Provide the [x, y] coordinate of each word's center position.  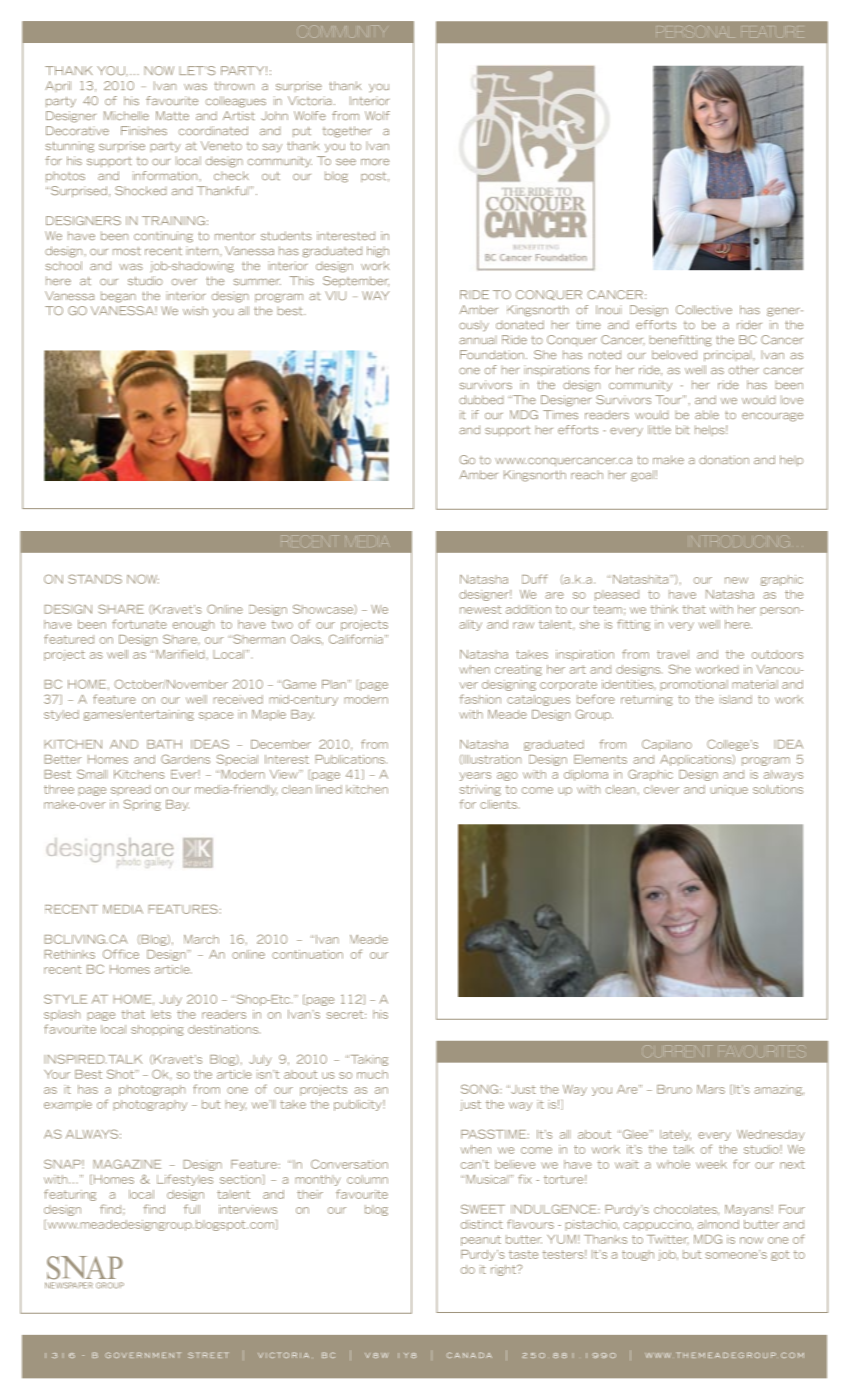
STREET [208, 1355]
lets [161, 1014]
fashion [480, 699]
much [372, 1074]
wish [195, 310]
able [707, 414]
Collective [704, 309]
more [375, 162]
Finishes [144, 130]
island [736, 699]
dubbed [481, 399]
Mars [711, 1089]
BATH [164, 744]
